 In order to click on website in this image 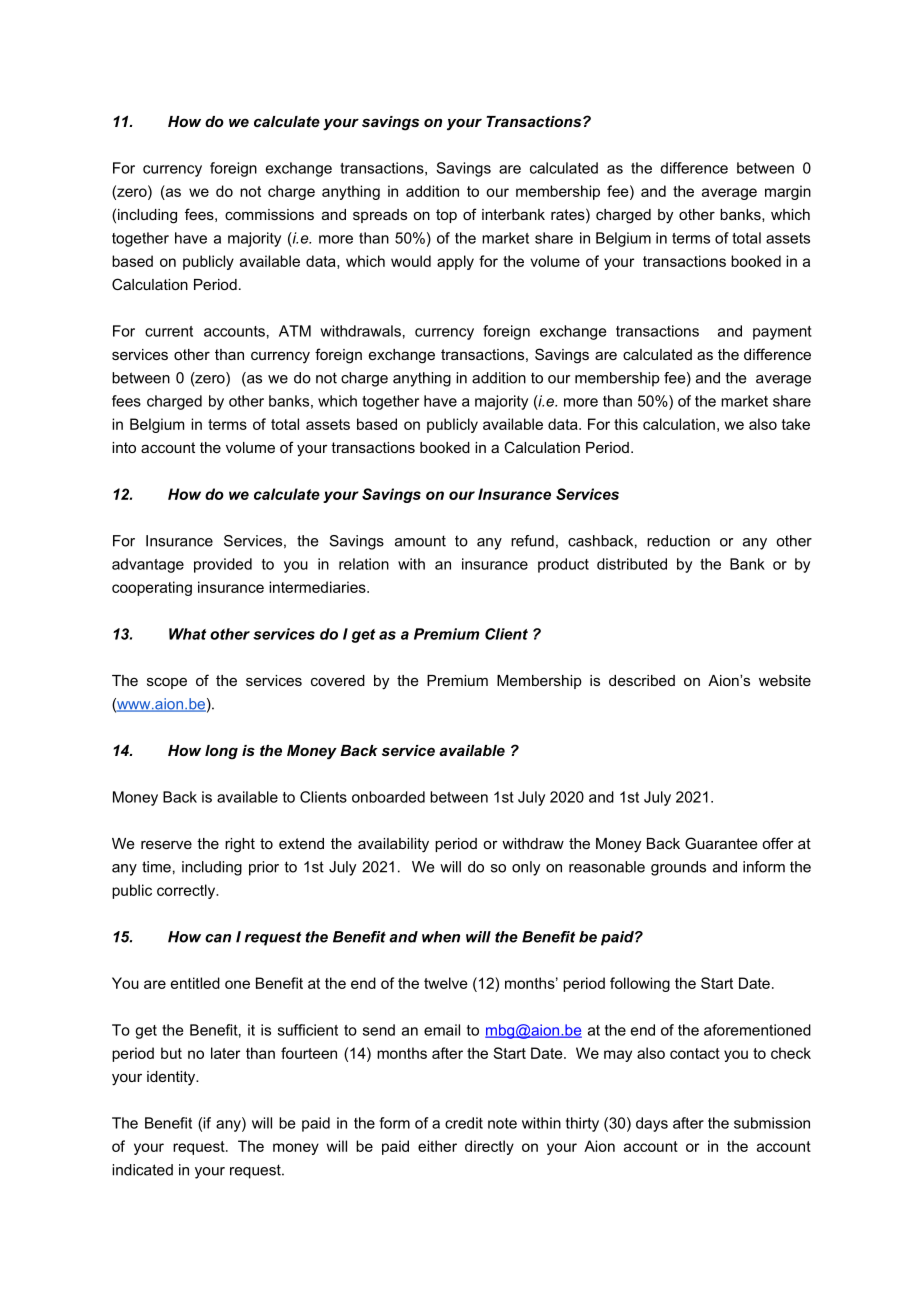, I will do `click(785, 680)`.
